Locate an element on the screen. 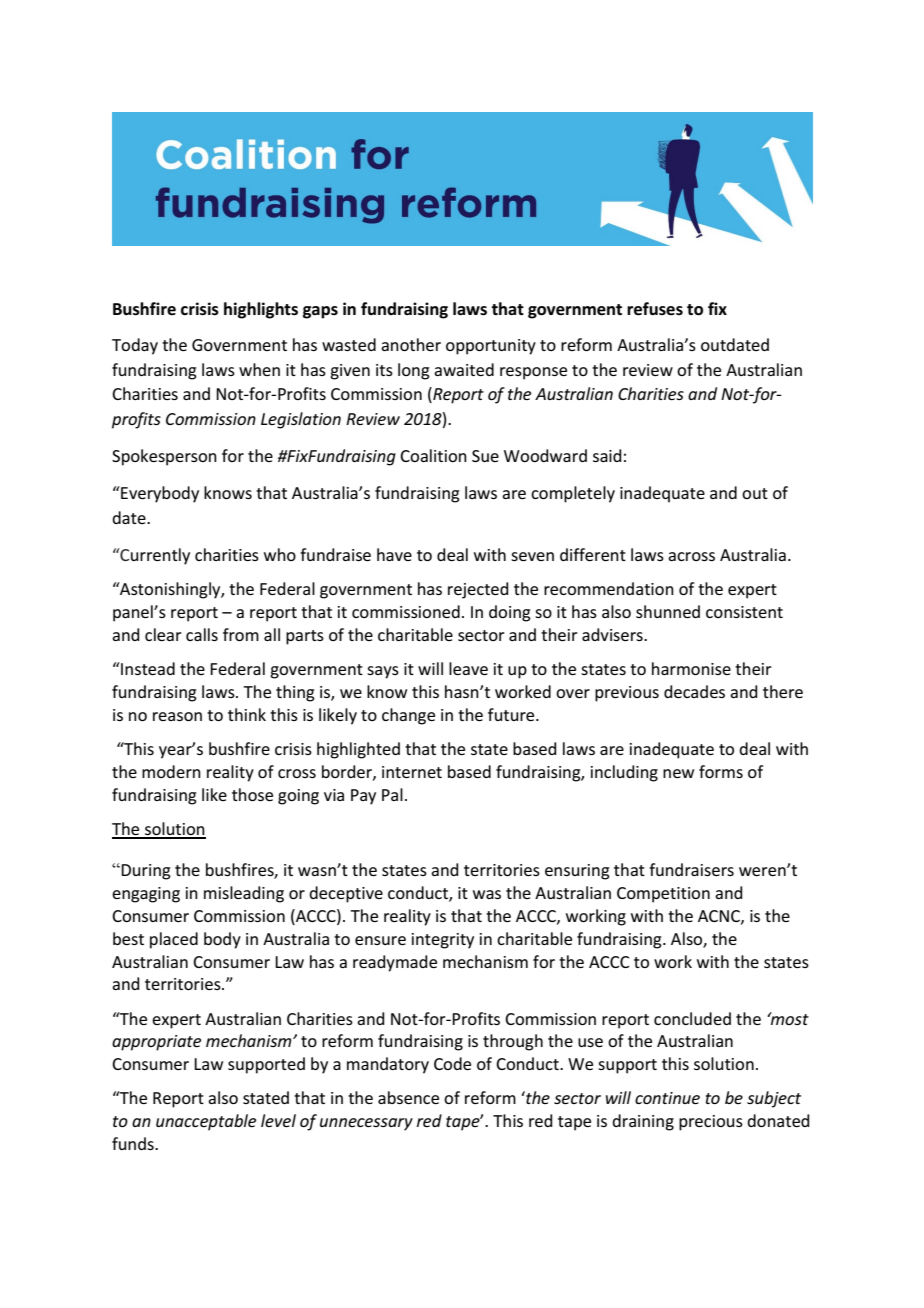  calls is located at coordinates (202, 634).
